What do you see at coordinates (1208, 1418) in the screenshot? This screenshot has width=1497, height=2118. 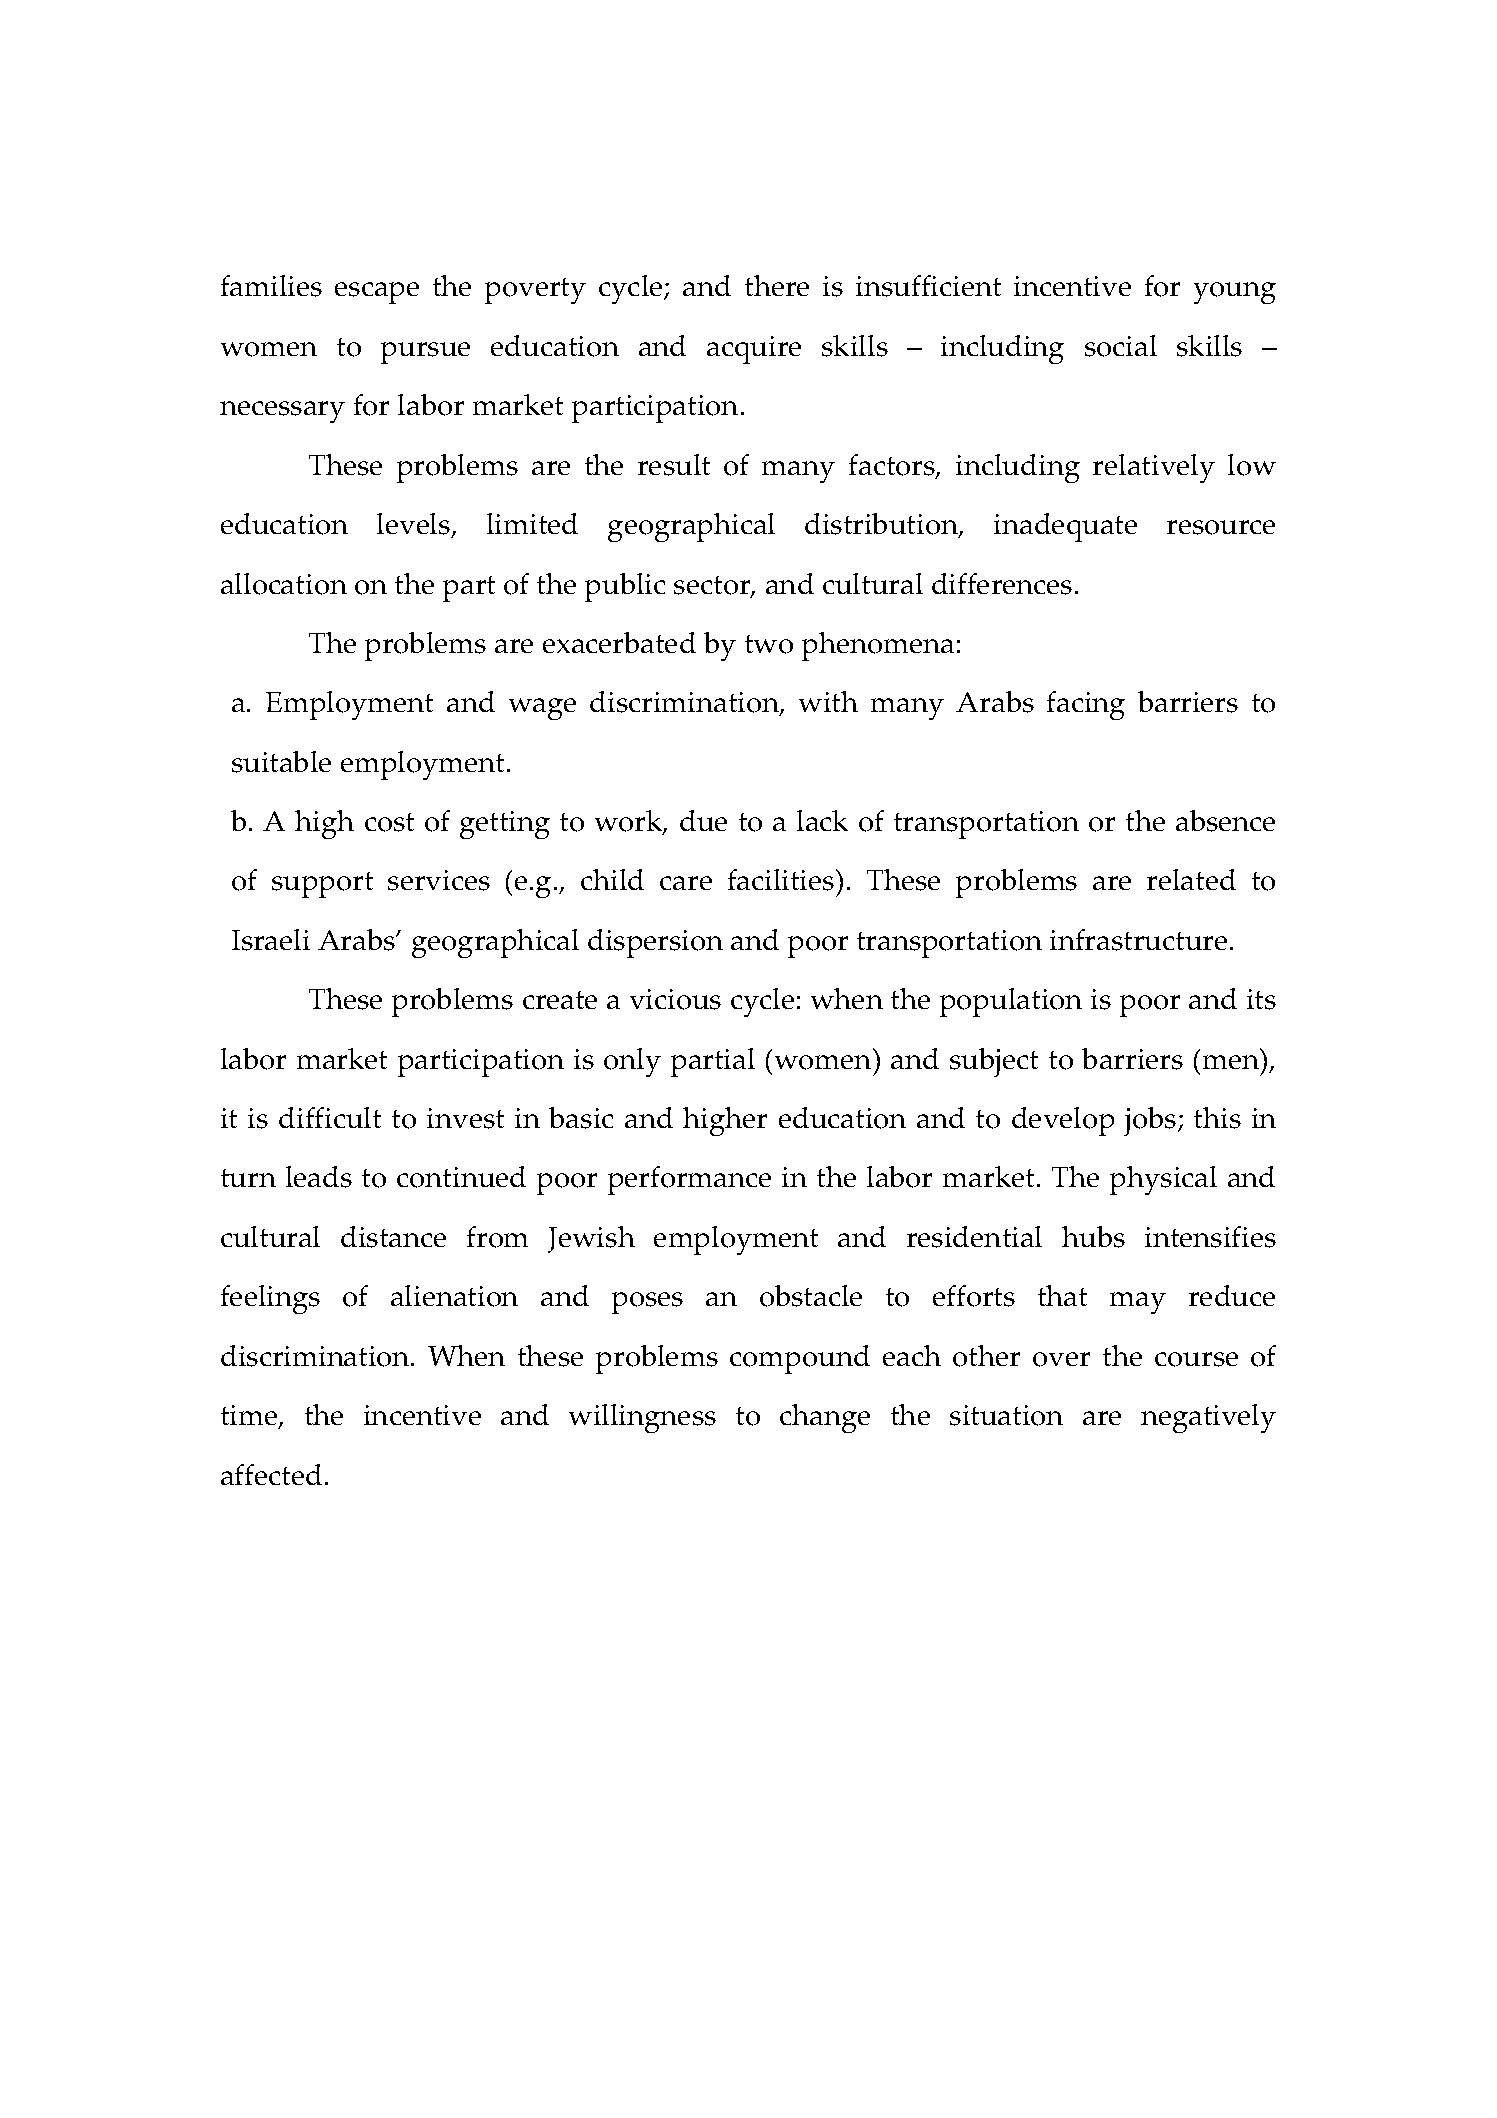 I see `negatively` at bounding box center [1208, 1418].
